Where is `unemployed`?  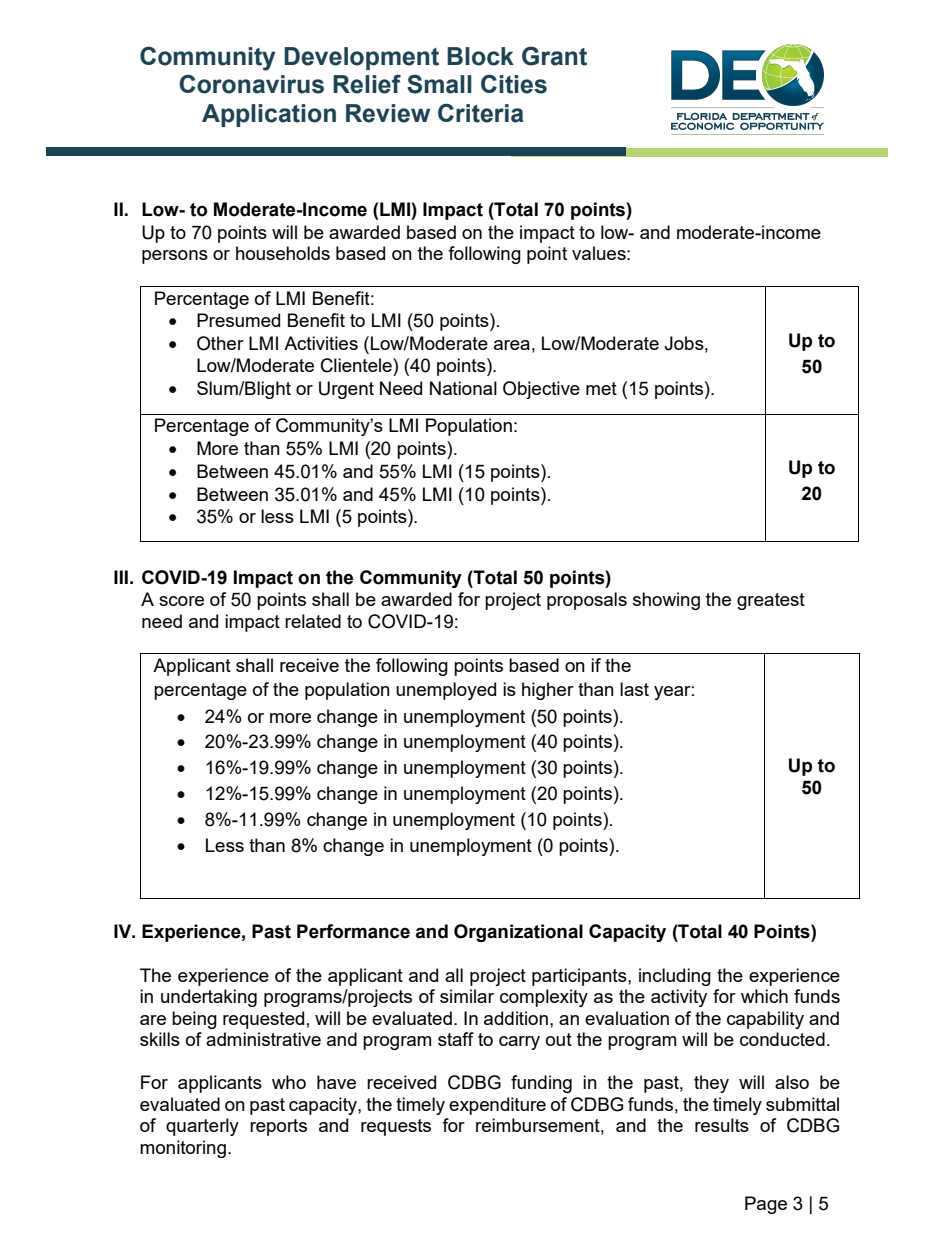
unemployed is located at coordinates (446, 691).
